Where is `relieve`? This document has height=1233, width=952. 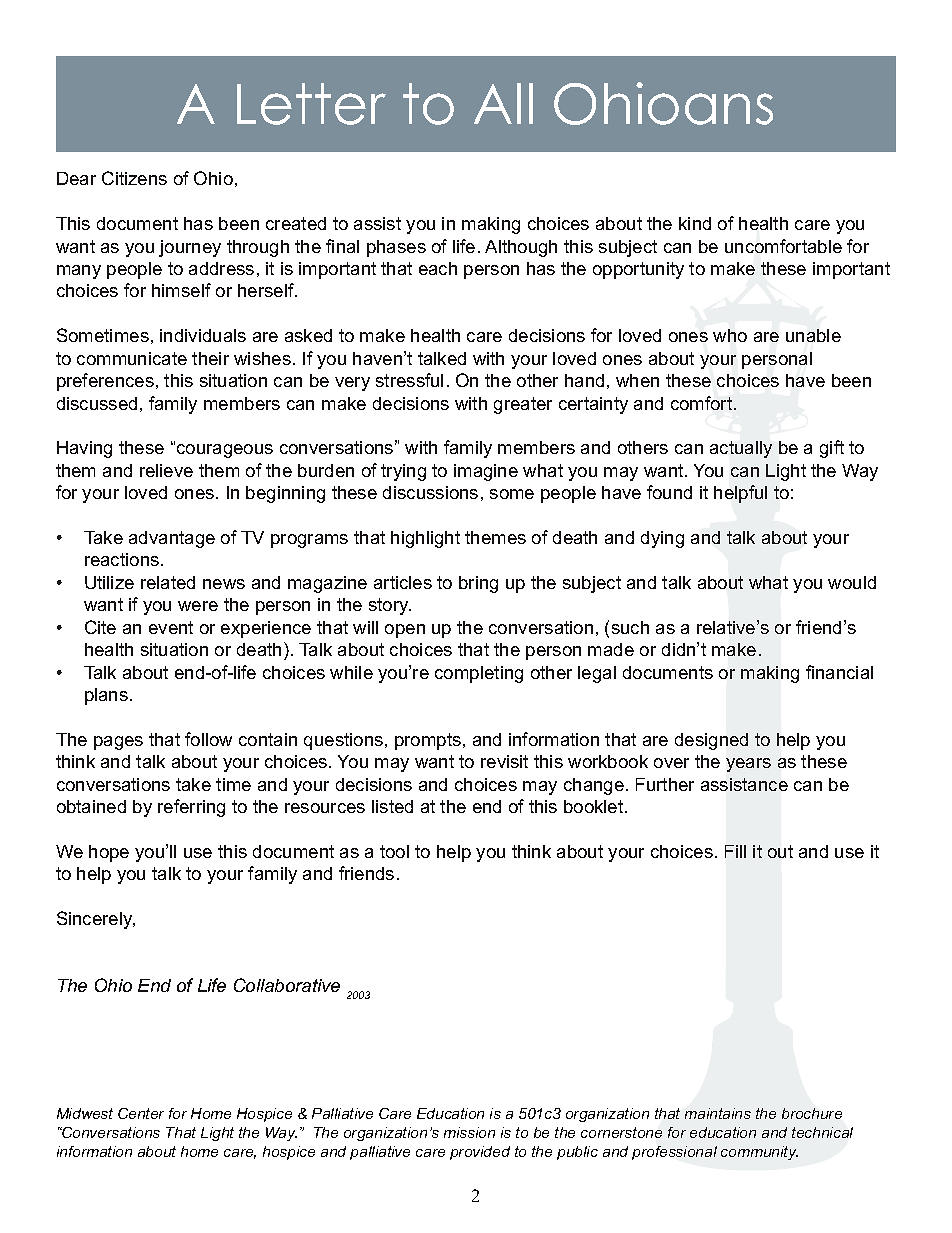 relieve is located at coordinates (166, 470).
